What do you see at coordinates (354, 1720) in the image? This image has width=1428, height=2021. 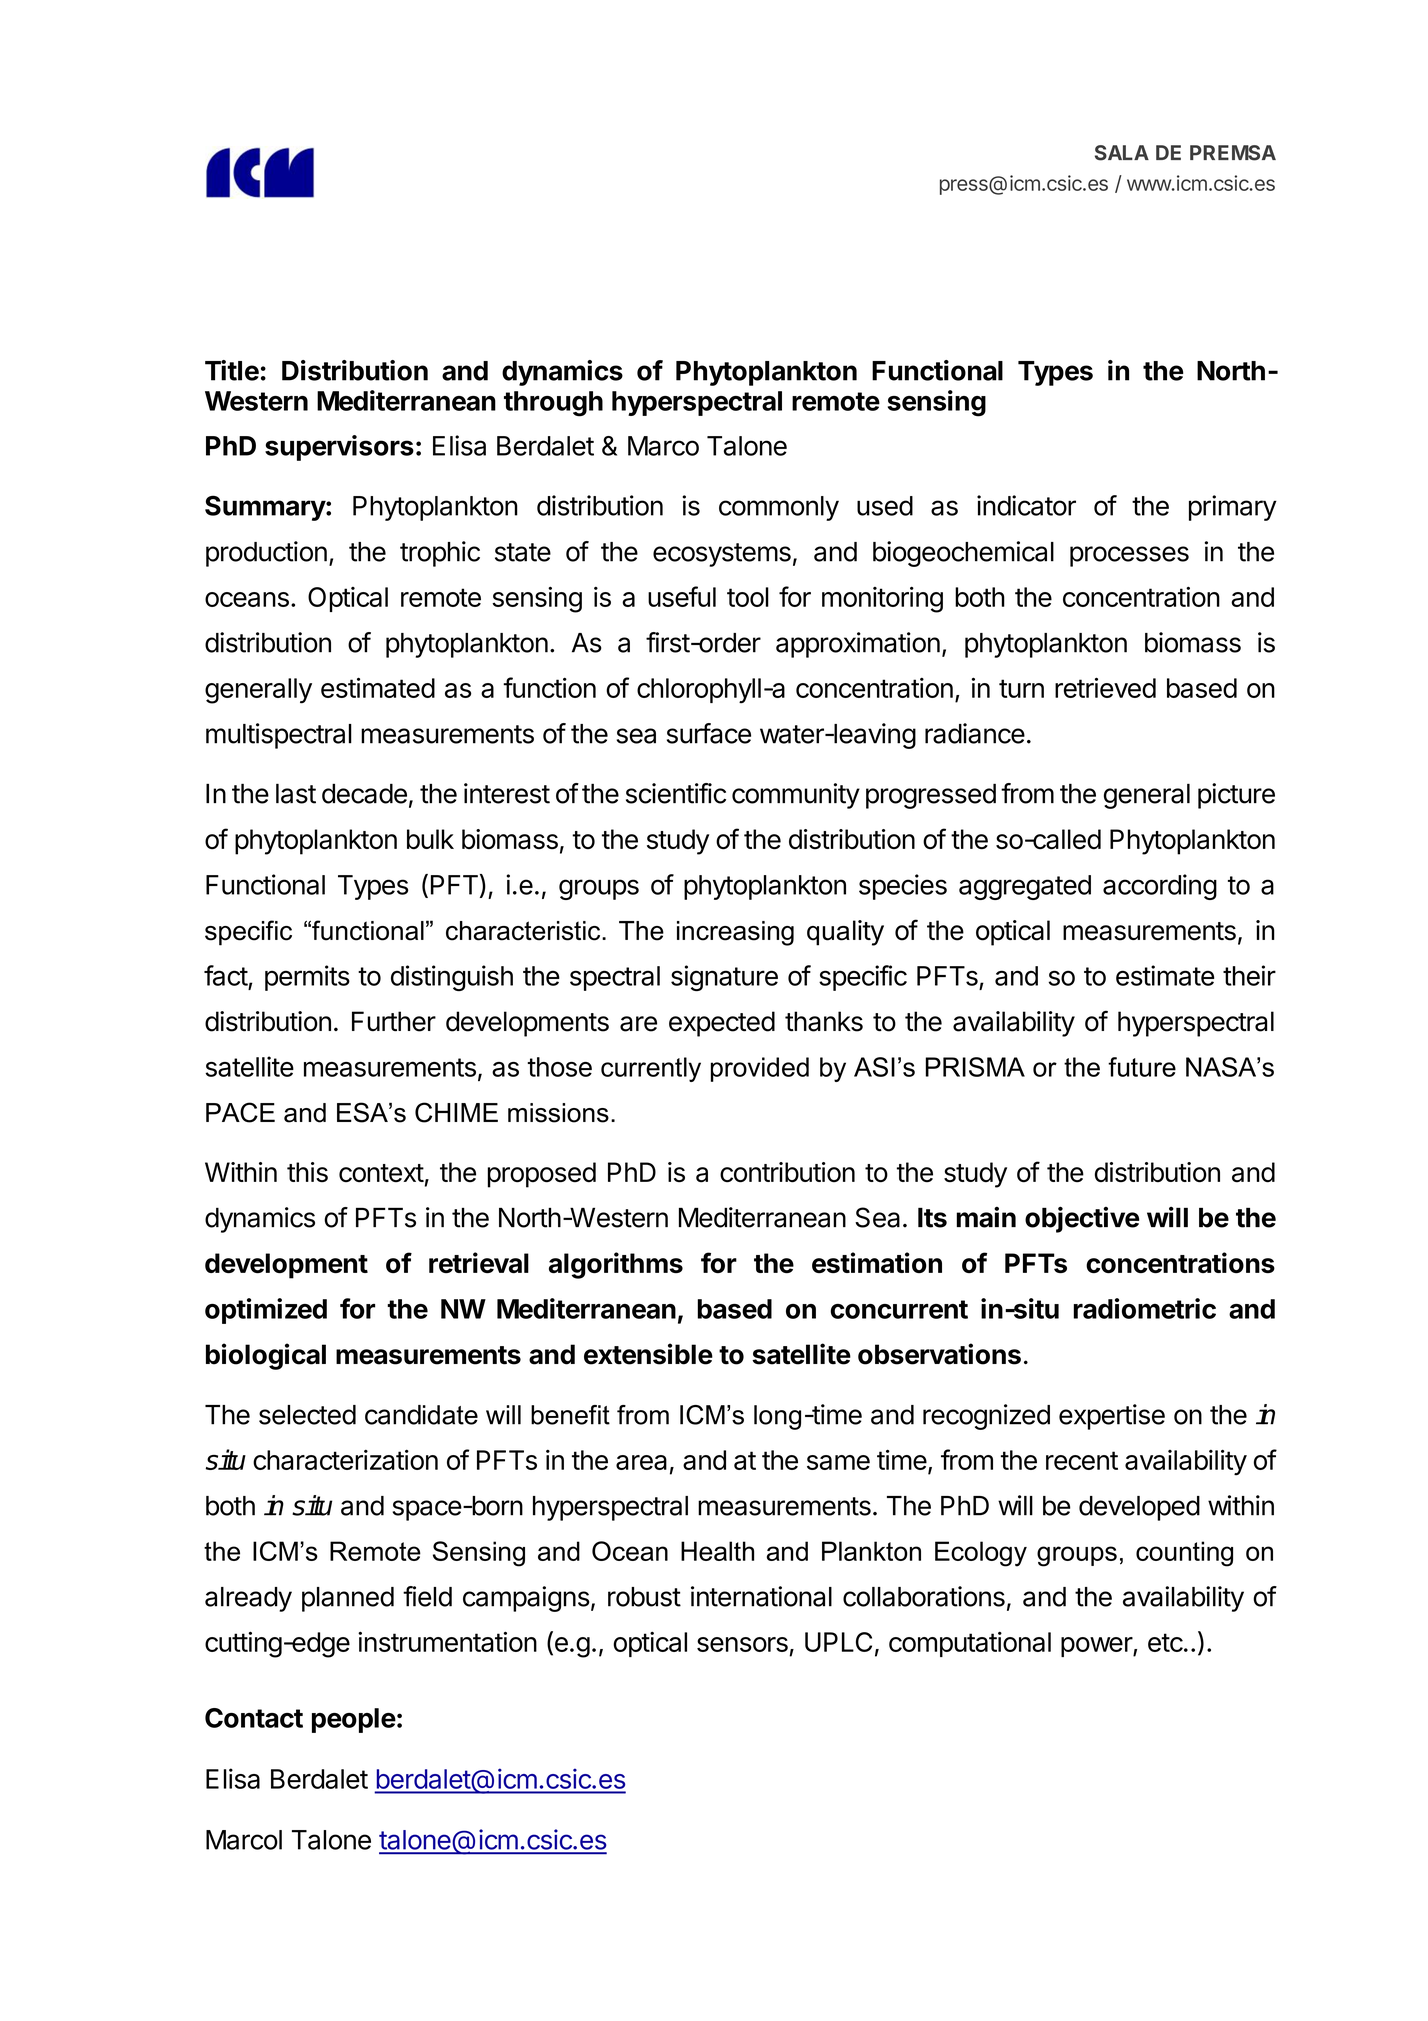 I see `people` at bounding box center [354, 1720].
